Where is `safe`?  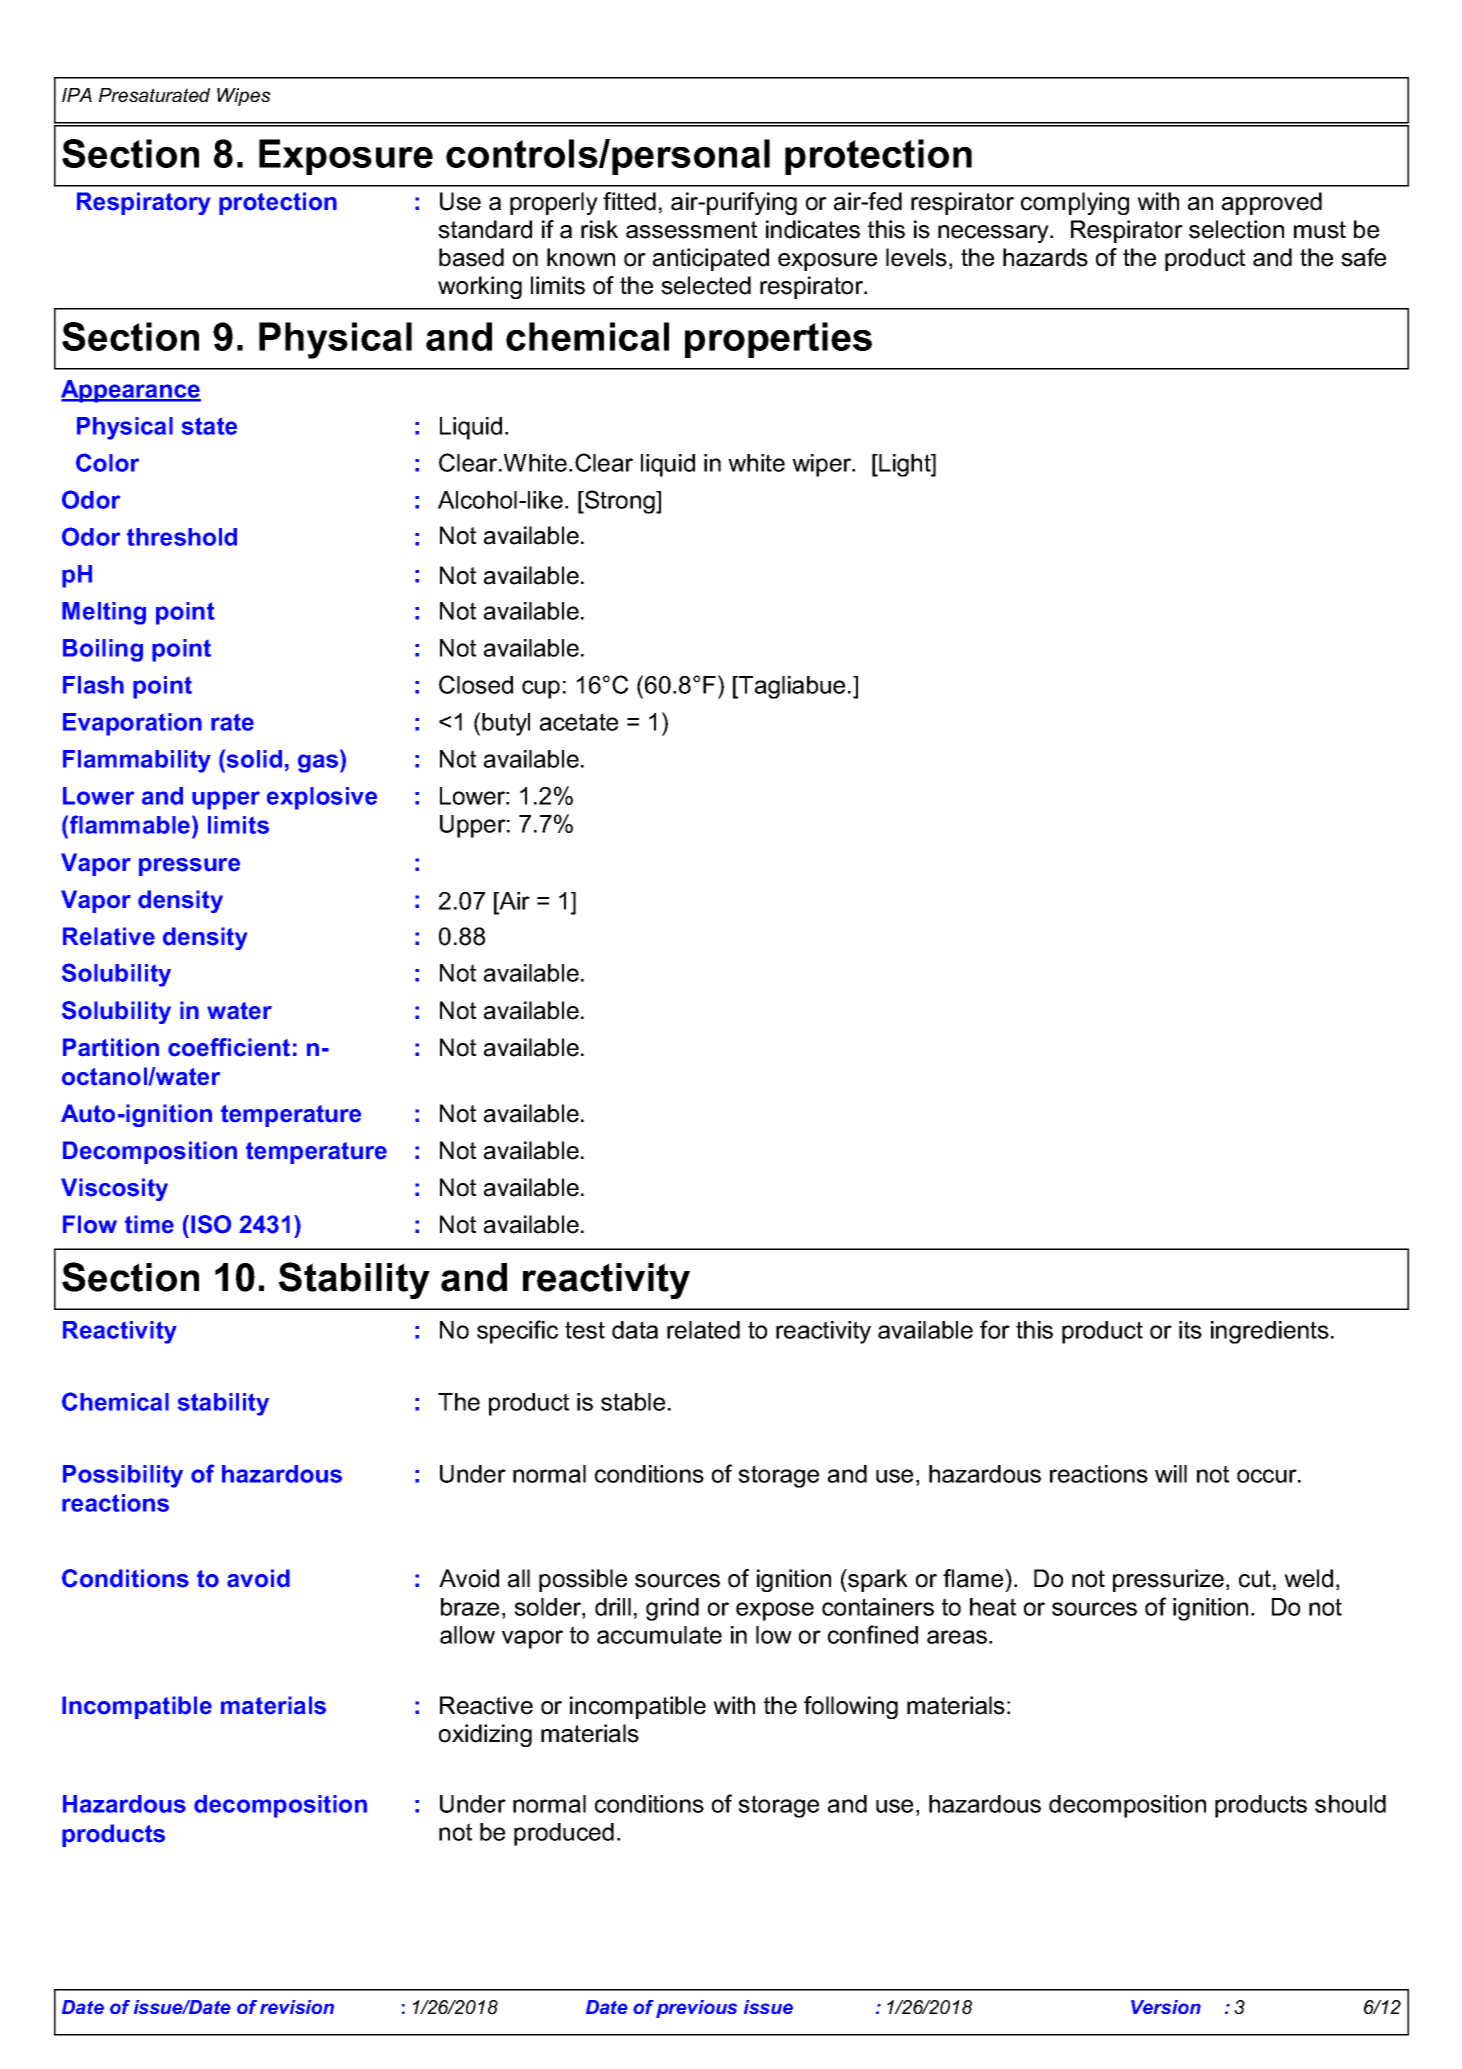 safe is located at coordinates (1363, 257).
